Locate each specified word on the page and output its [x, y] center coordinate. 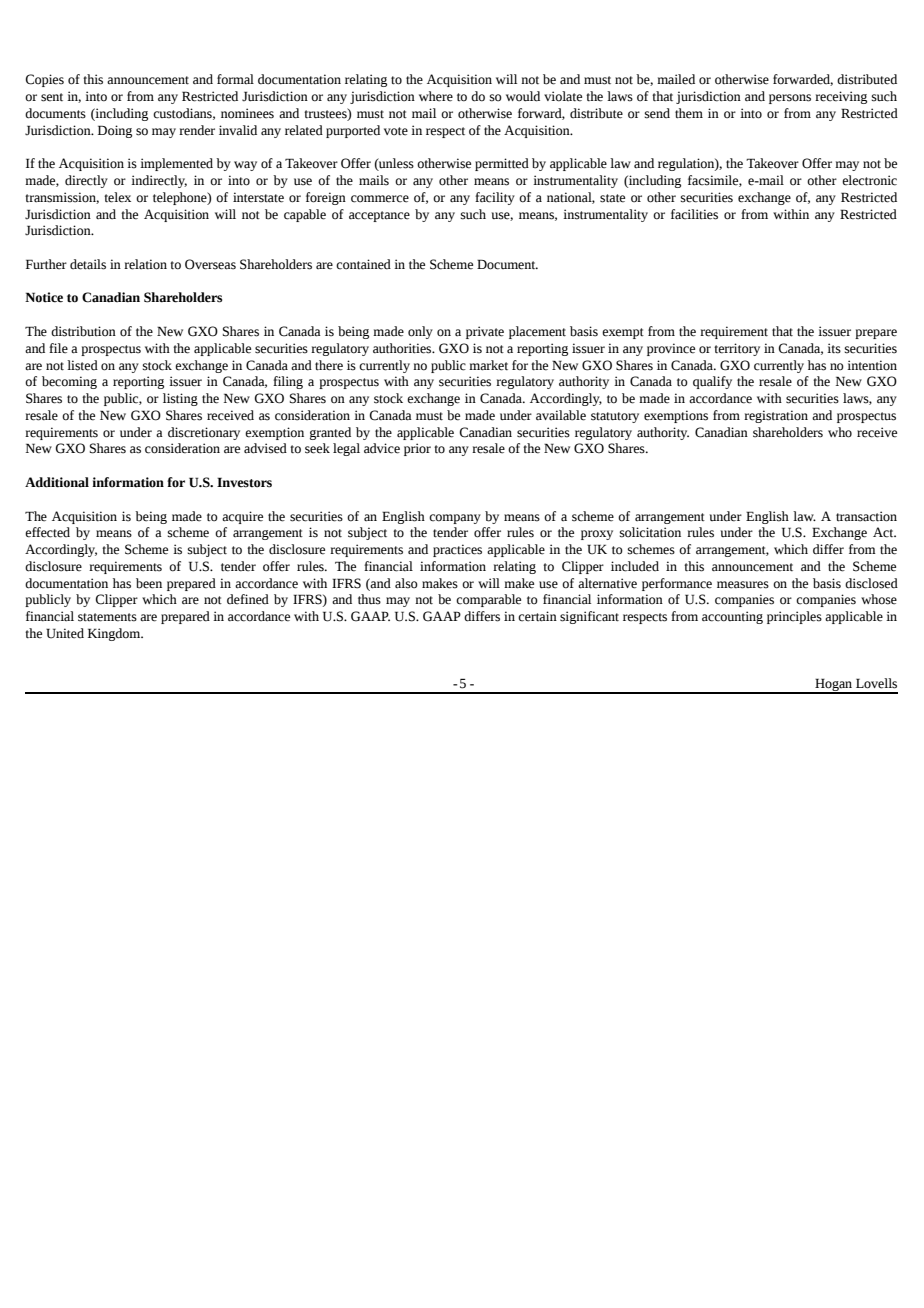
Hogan [834, 686]
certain [537, 616]
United [65, 633]
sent [52, 97]
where [436, 96]
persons [790, 99]
